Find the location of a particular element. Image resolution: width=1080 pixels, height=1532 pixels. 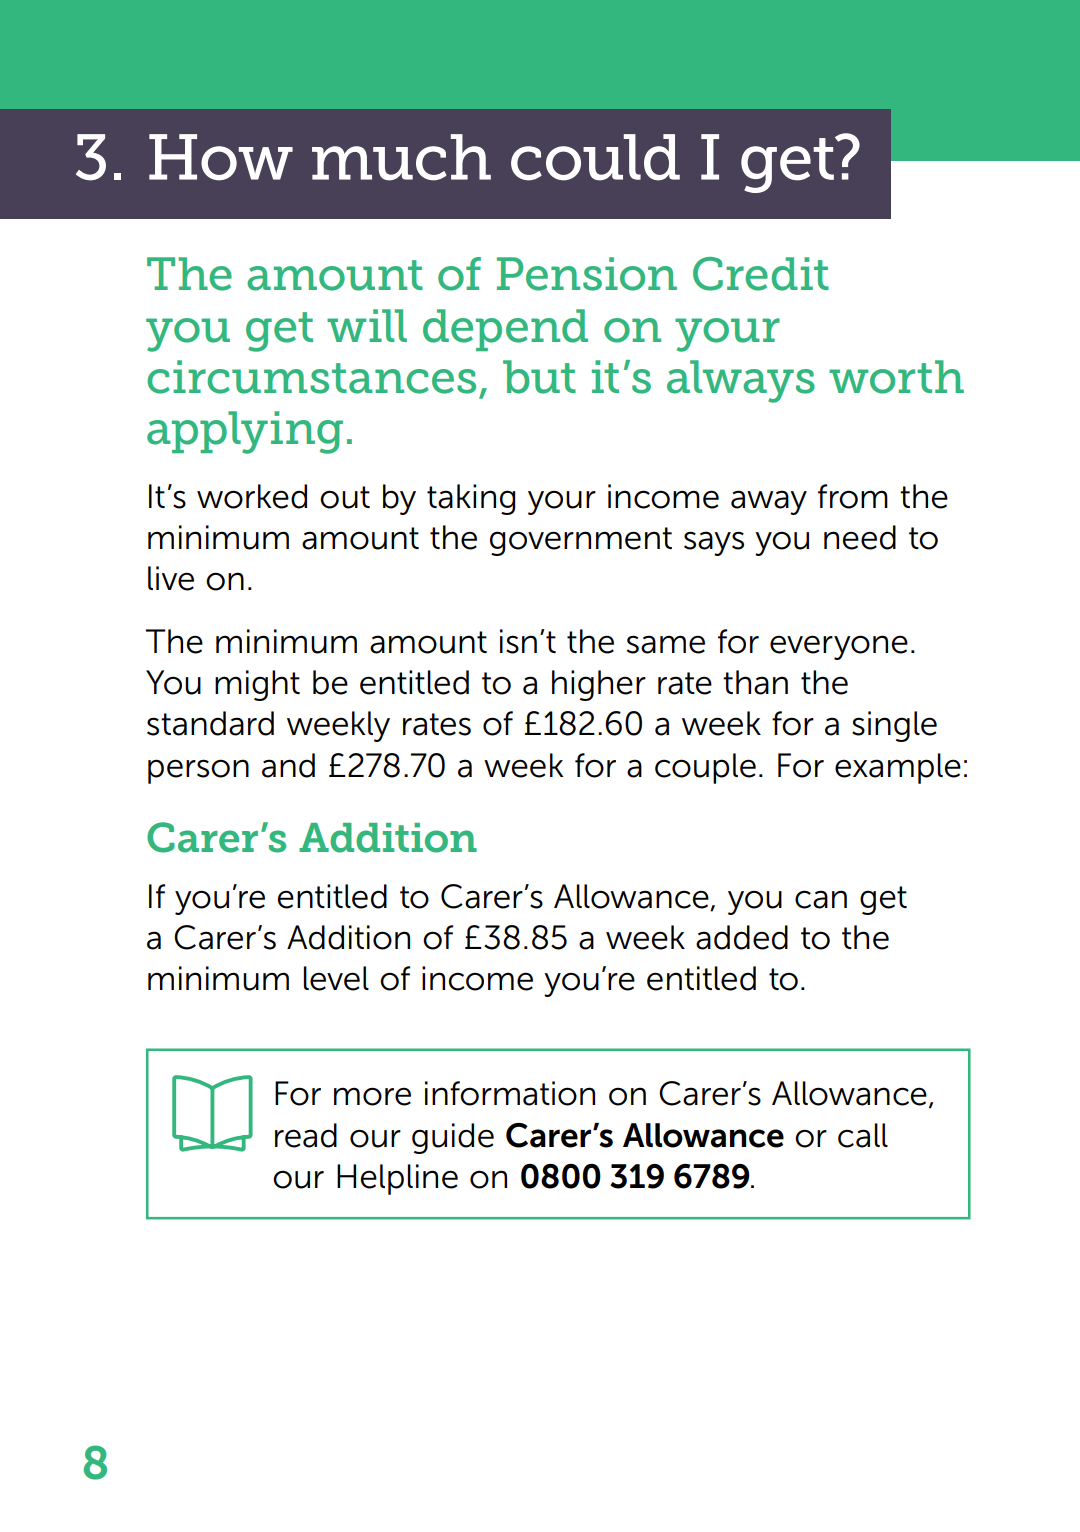

information is located at coordinates (510, 1093).
